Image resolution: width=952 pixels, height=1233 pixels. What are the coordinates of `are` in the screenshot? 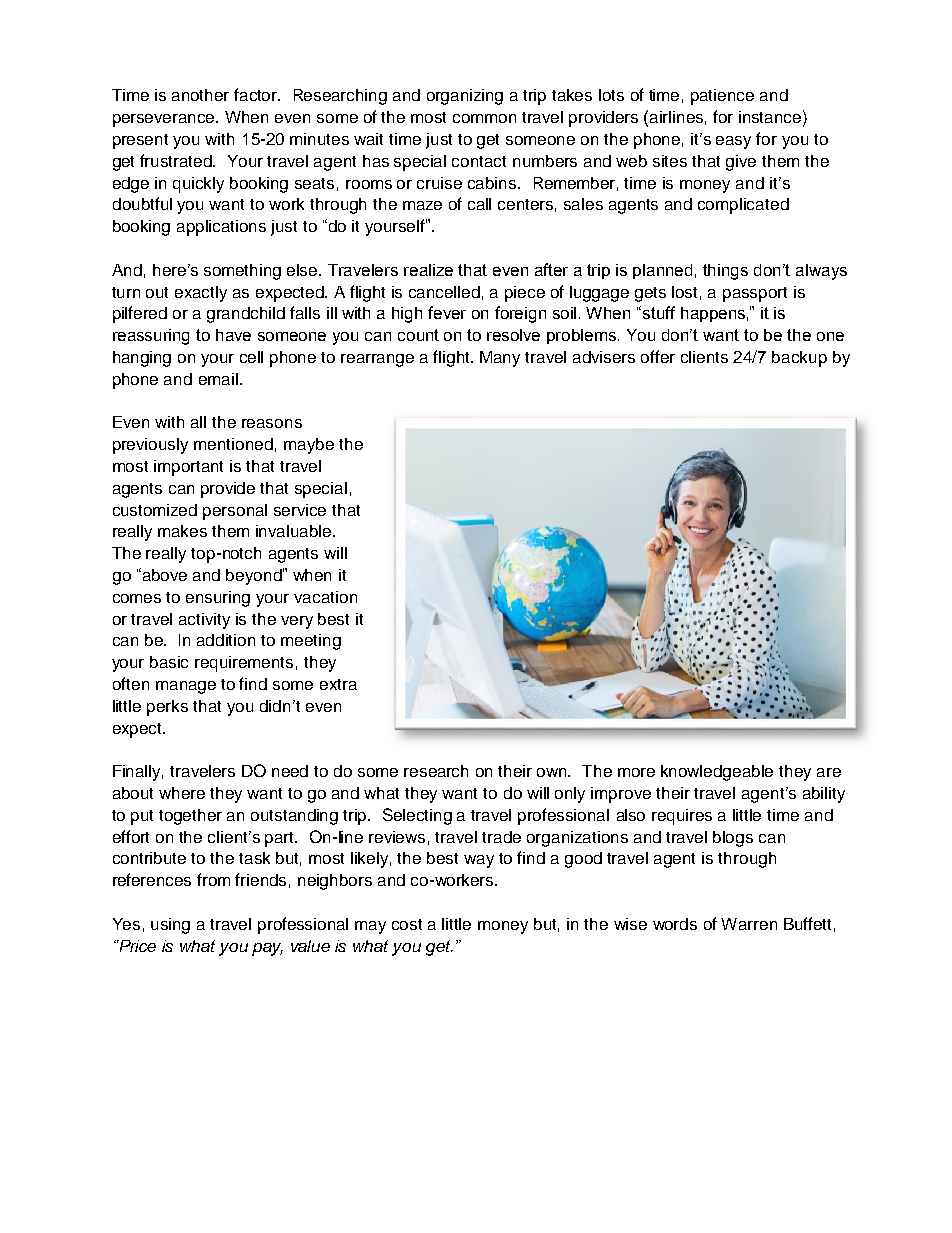 It's located at (829, 772).
